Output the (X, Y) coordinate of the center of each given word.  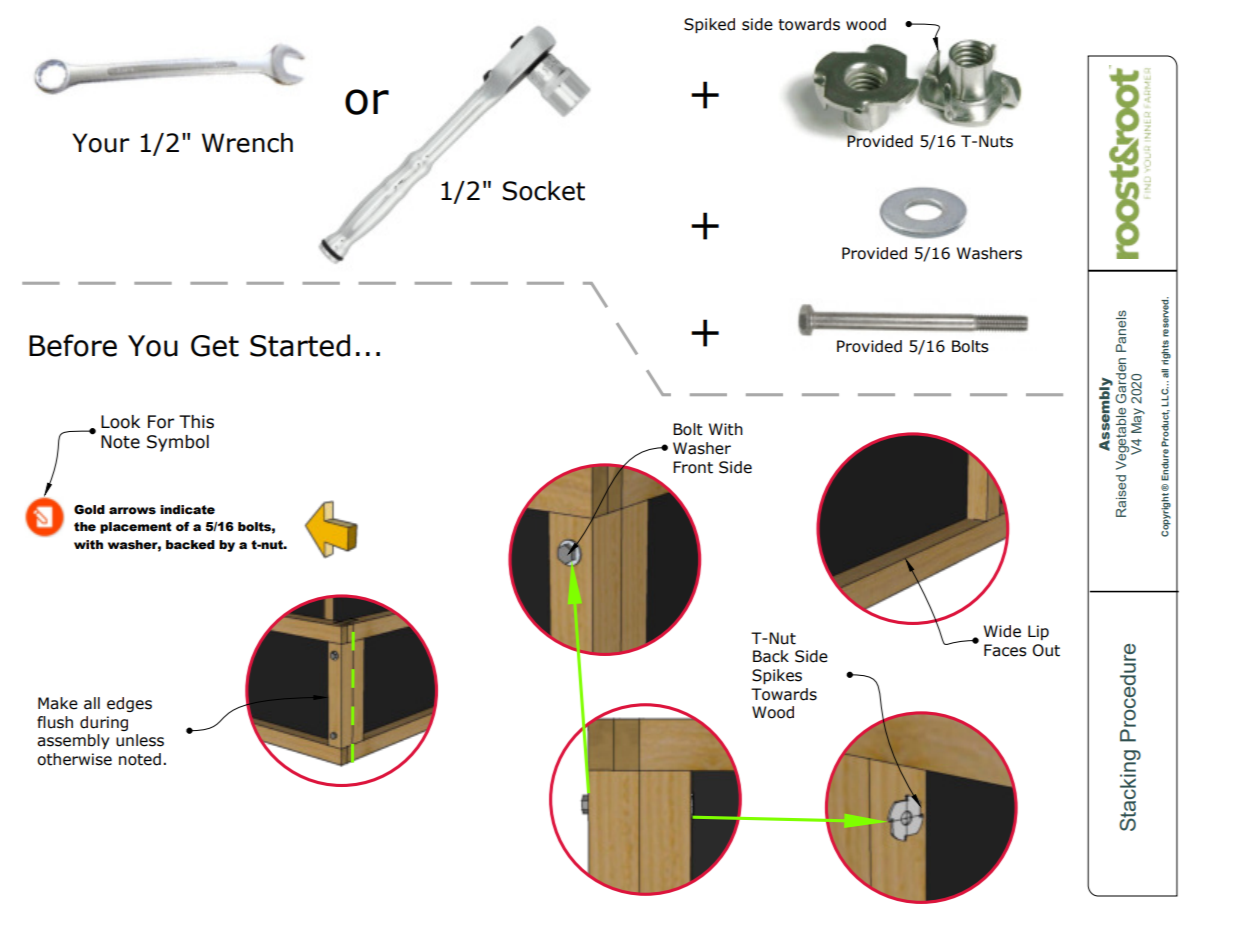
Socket (544, 191)
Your (100, 143)
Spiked (709, 25)
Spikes (777, 676)
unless (140, 740)
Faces (1005, 650)
